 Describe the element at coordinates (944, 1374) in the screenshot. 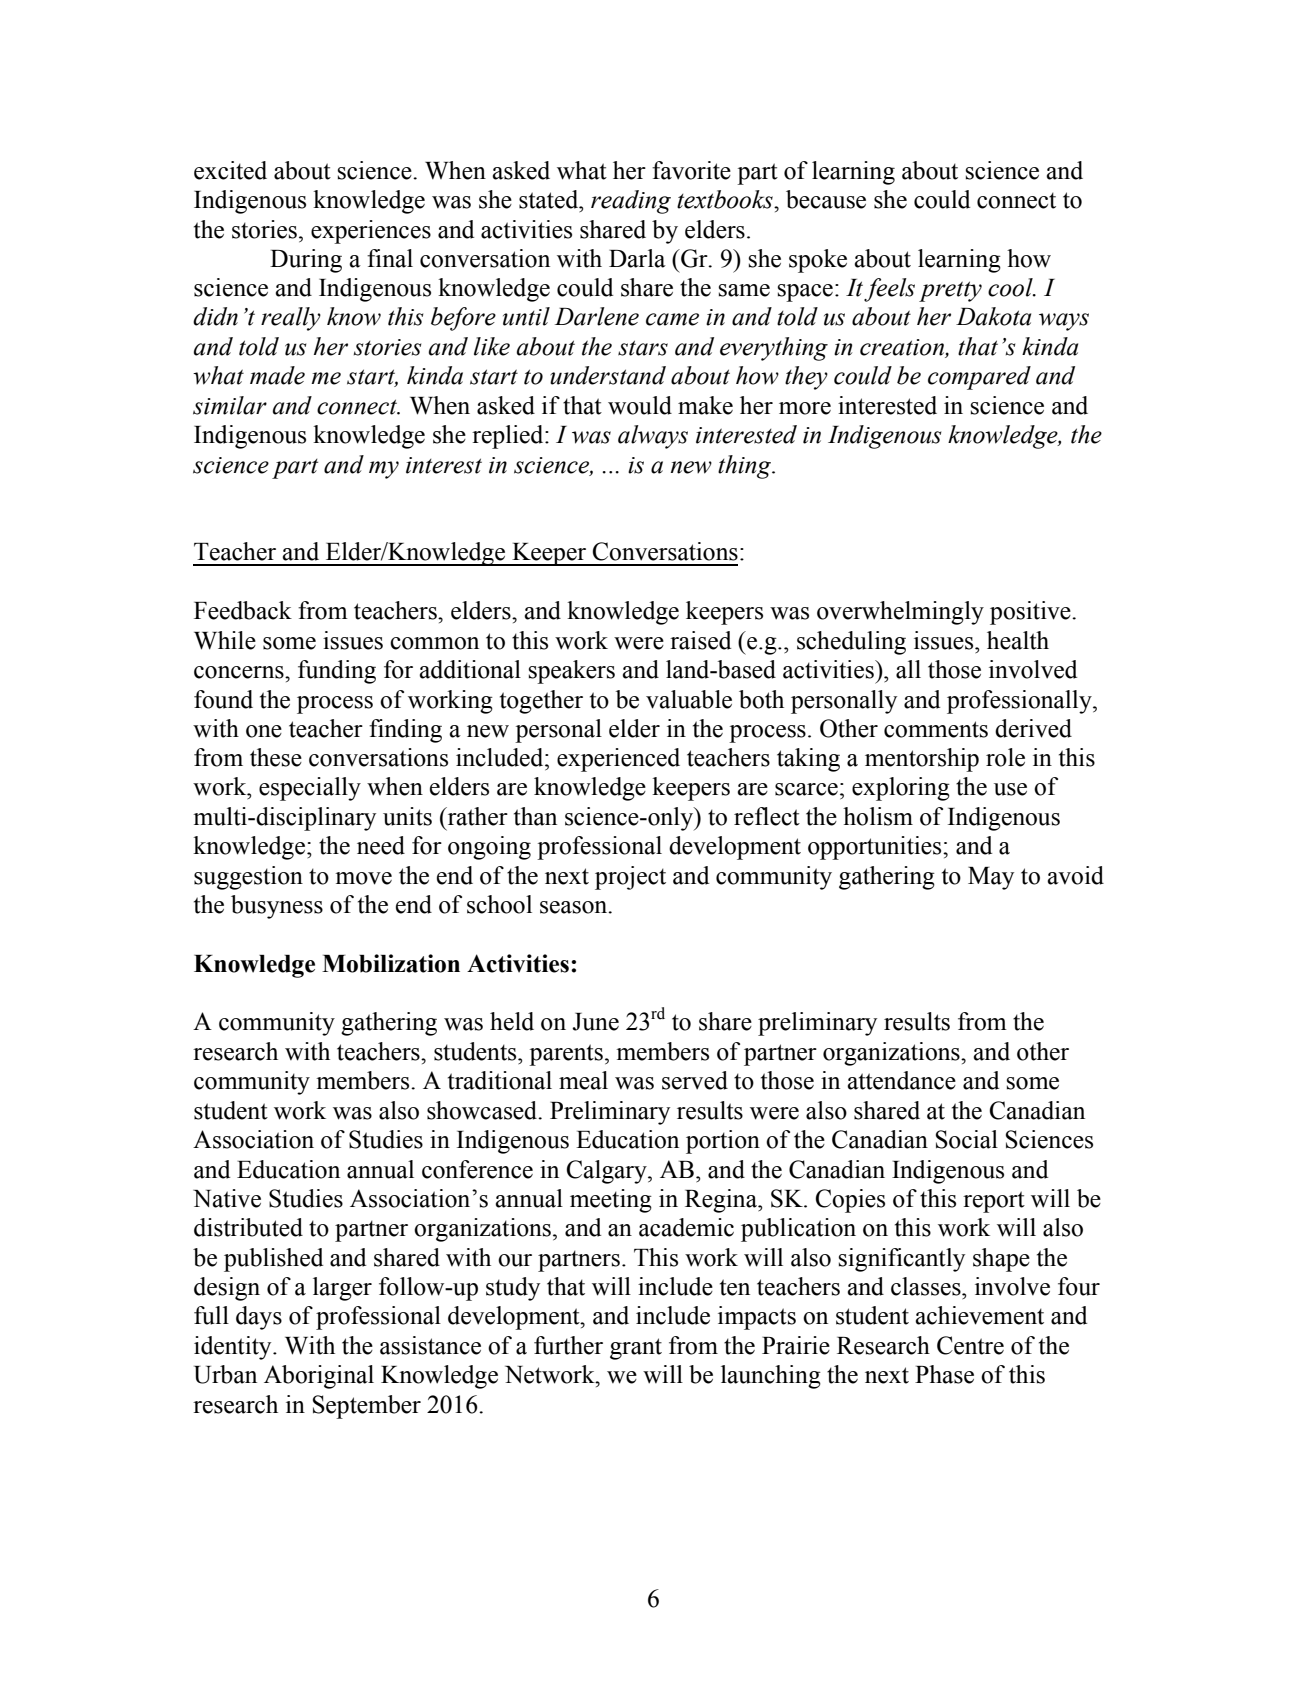

I see `Phase` at that location.
